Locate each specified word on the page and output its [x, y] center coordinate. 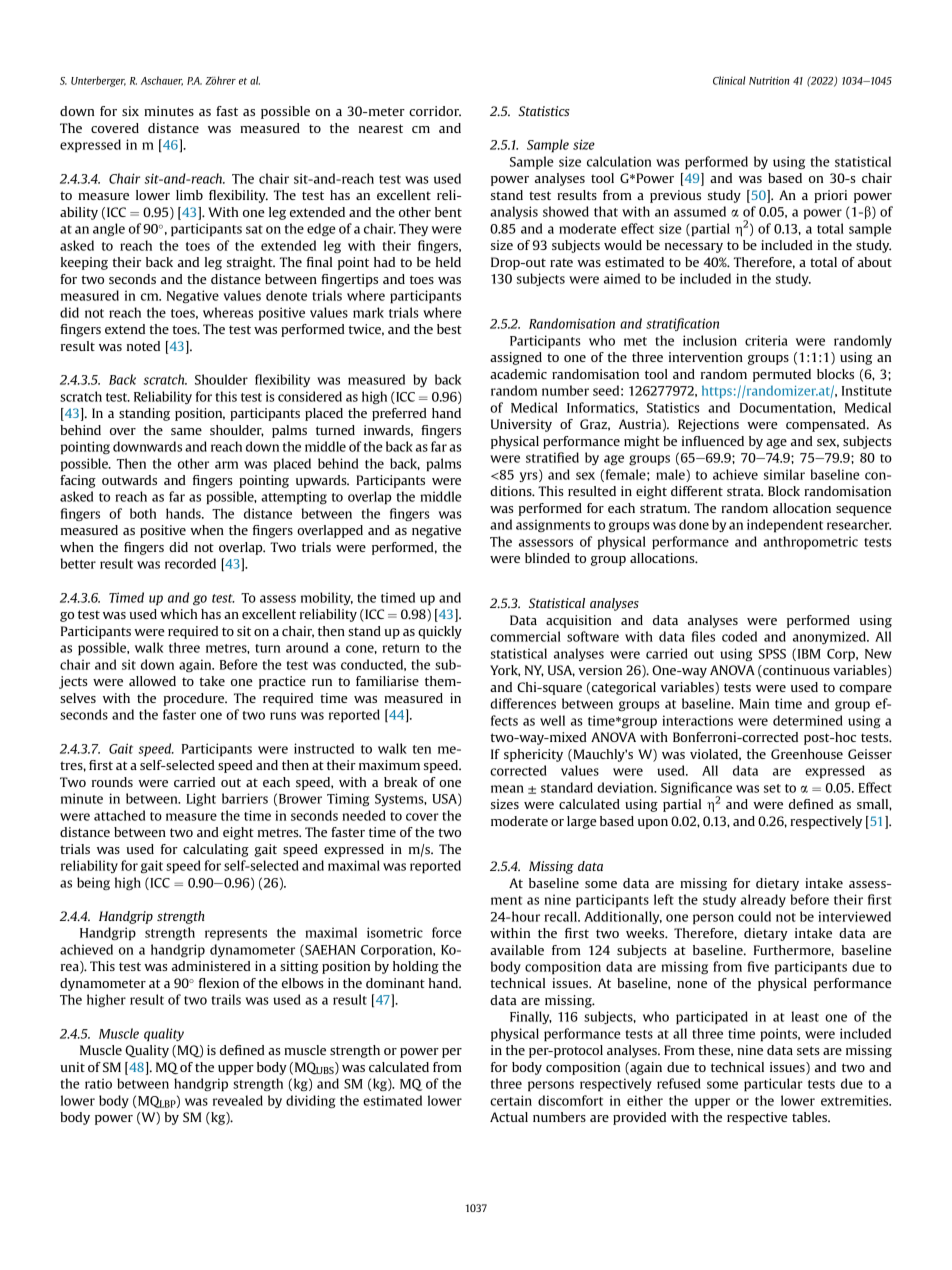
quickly [440, 632]
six [130, 111]
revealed [238, 1100]
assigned [516, 358]
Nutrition [769, 80]
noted [143, 346]
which [178, 614]
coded [739, 636]
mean [507, 789]
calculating [216, 850]
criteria [766, 340]
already [763, 900]
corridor [435, 111]
